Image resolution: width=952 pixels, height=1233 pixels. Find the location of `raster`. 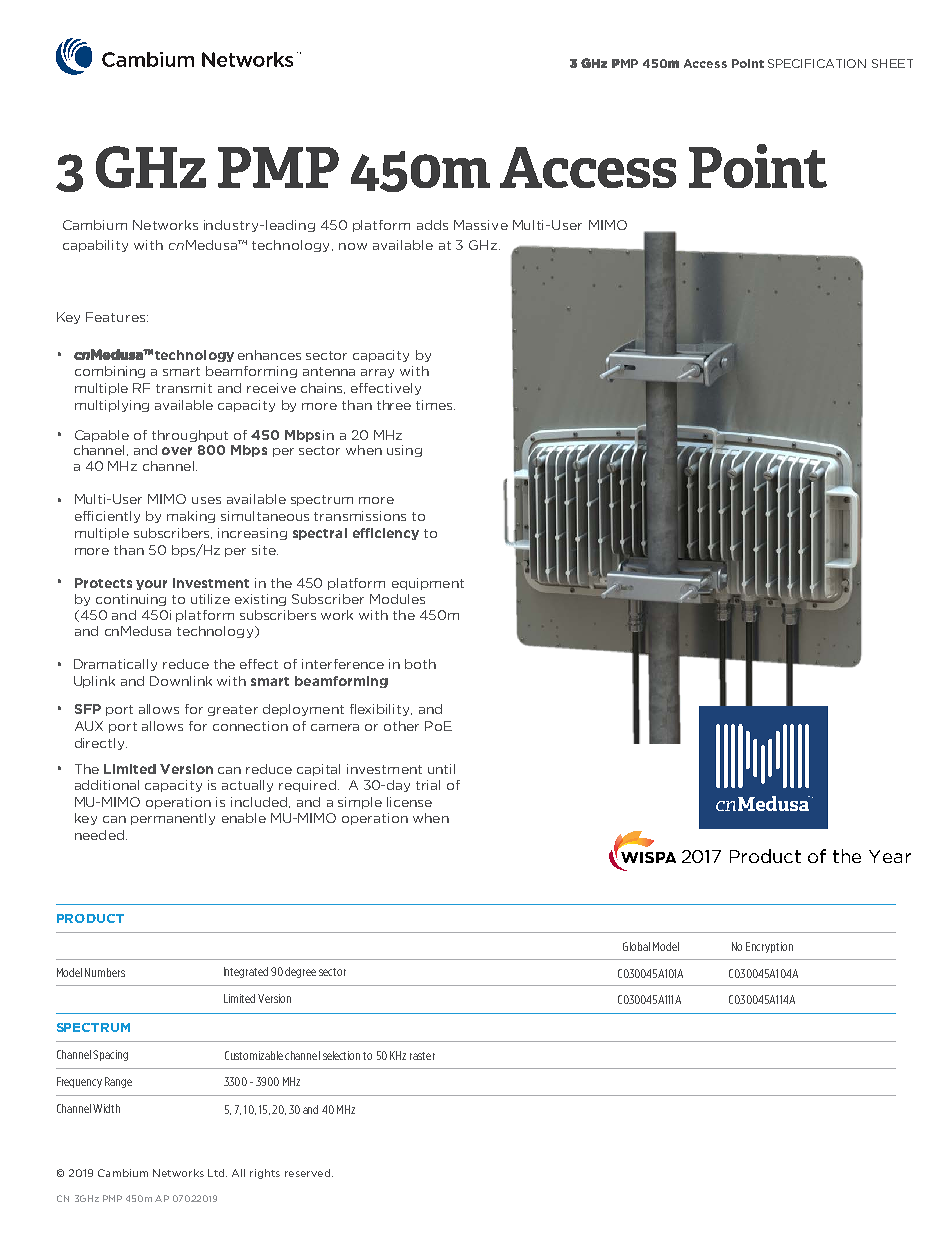

raster is located at coordinates (422, 1056).
